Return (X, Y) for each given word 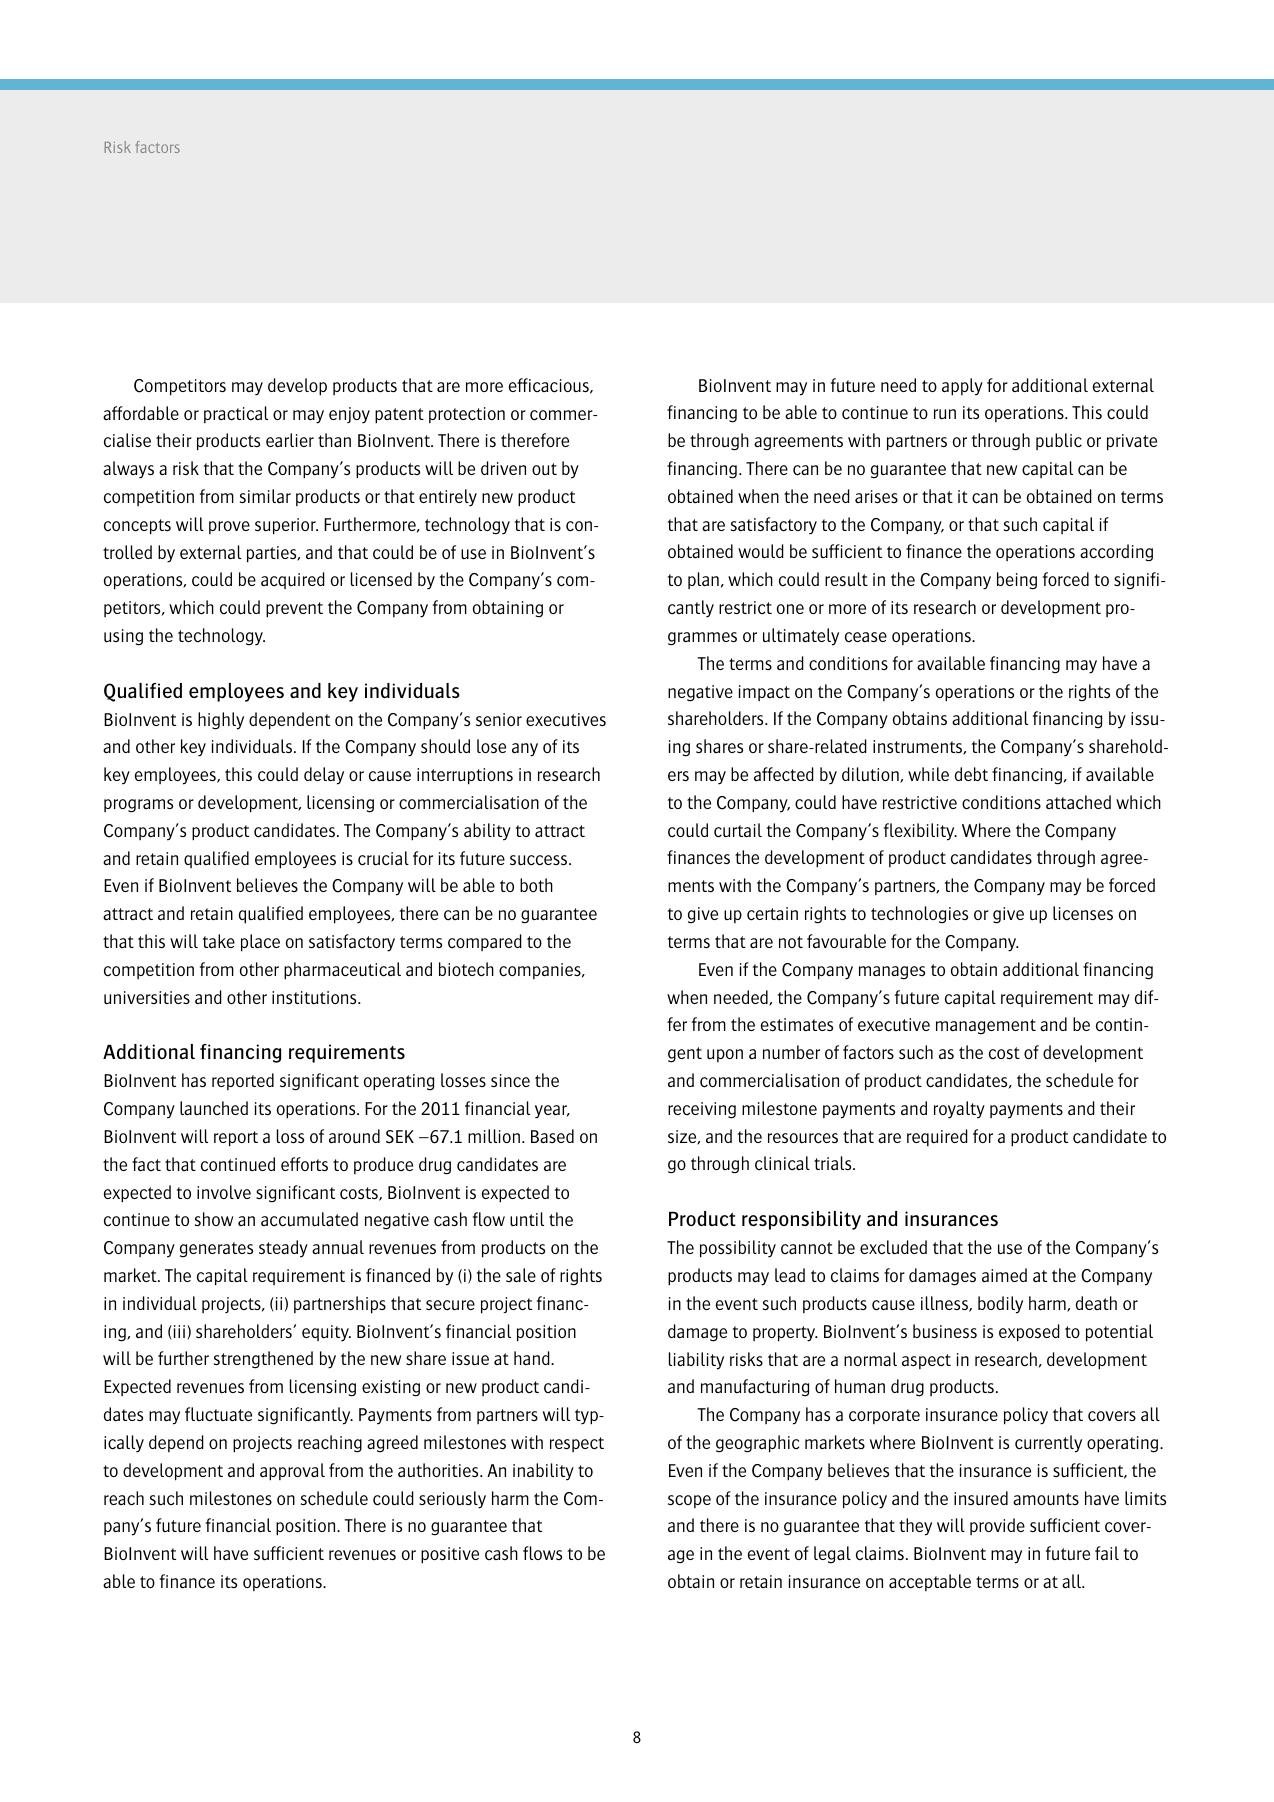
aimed (1004, 1275)
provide (997, 1526)
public (1059, 441)
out (544, 469)
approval (292, 1472)
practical (236, 414)
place (260, 943)
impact (764, 693)
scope (689, 1501)
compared (485, 942)
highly (221, 721)
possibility (738, 1249)
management (986, 1027)
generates (216, 1250)
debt (971, 774)
